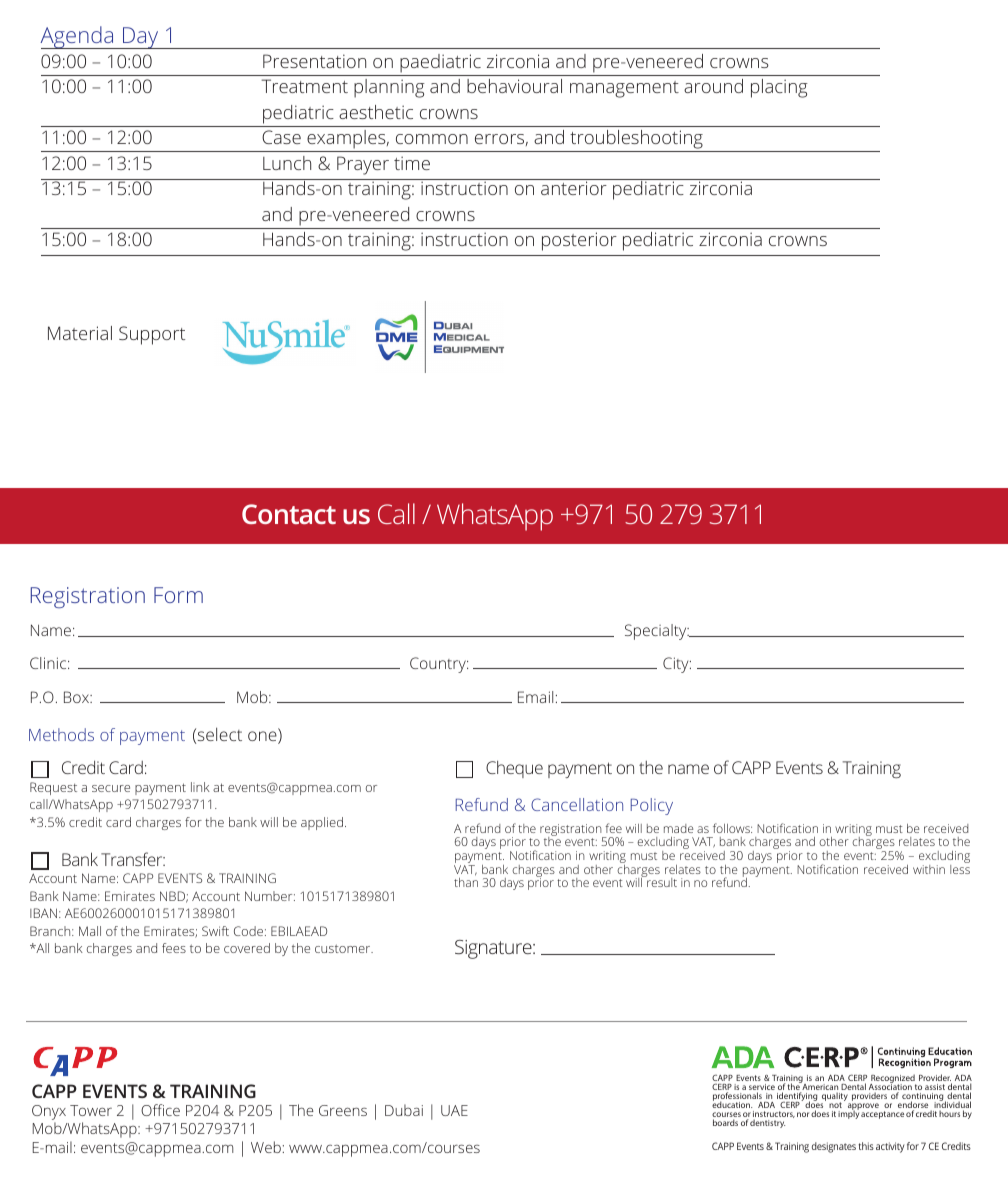 Image resolution: width=1008 pixels, height=1204 pixels. I want to click on behavioural, so click(514, 86).
